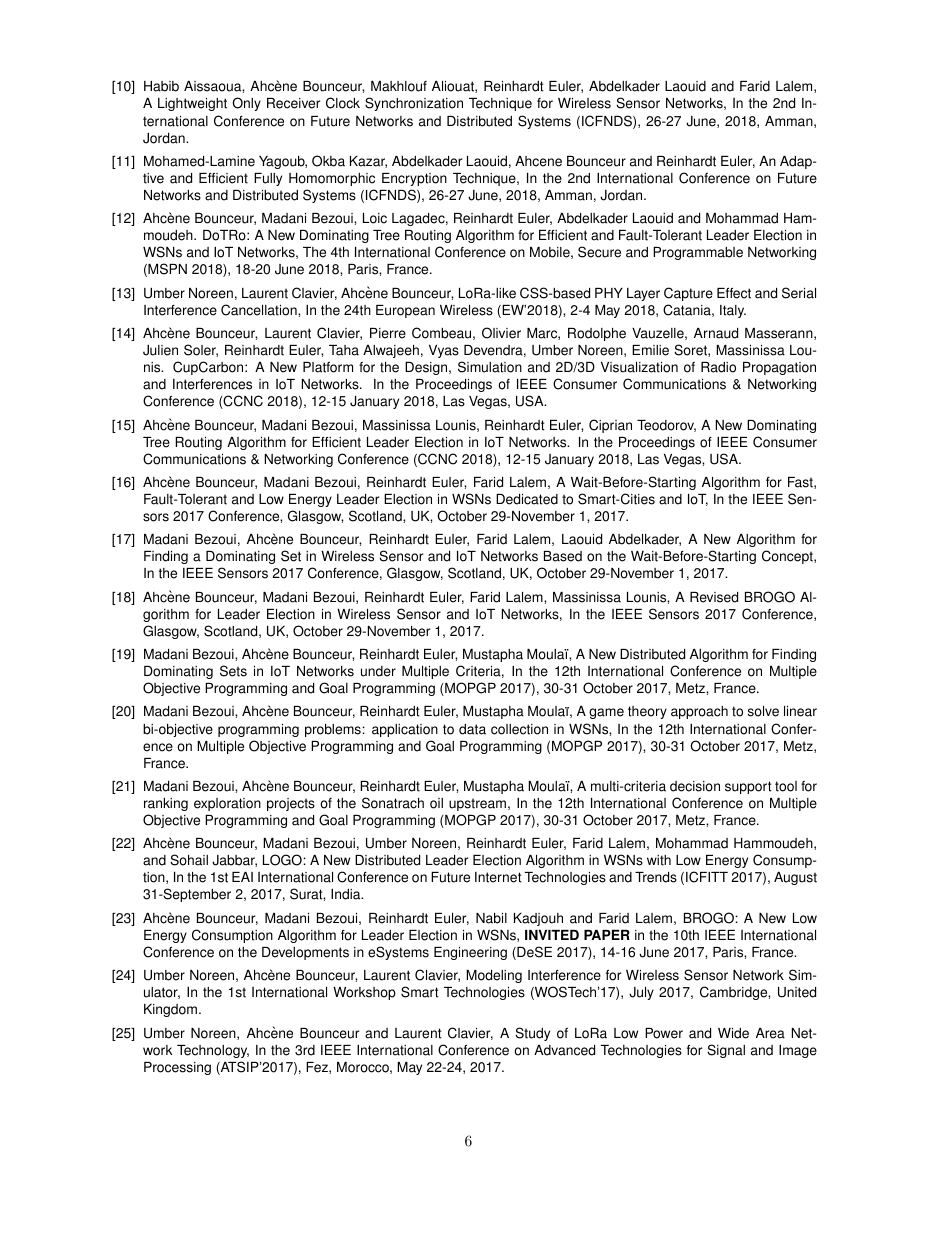 This screenshot has width=952, height=1233. What do you see at coordinates (177, 1068) in the screenshot?
I see `Processing` at bounding box center [177, 1068].
